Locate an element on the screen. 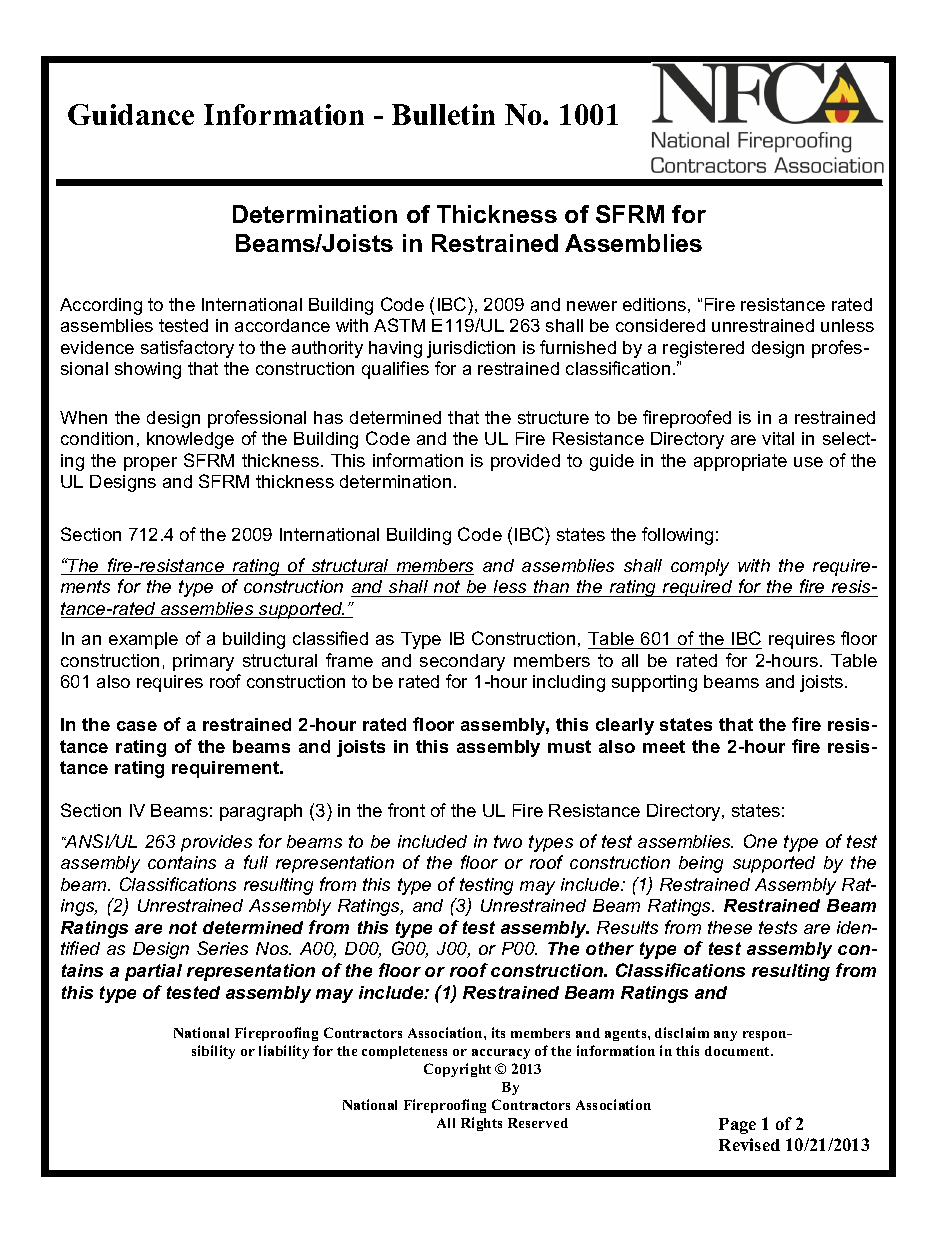 The width and height of the screenshot is (952, 1233). liability is located at coordinates (284, 1052).
